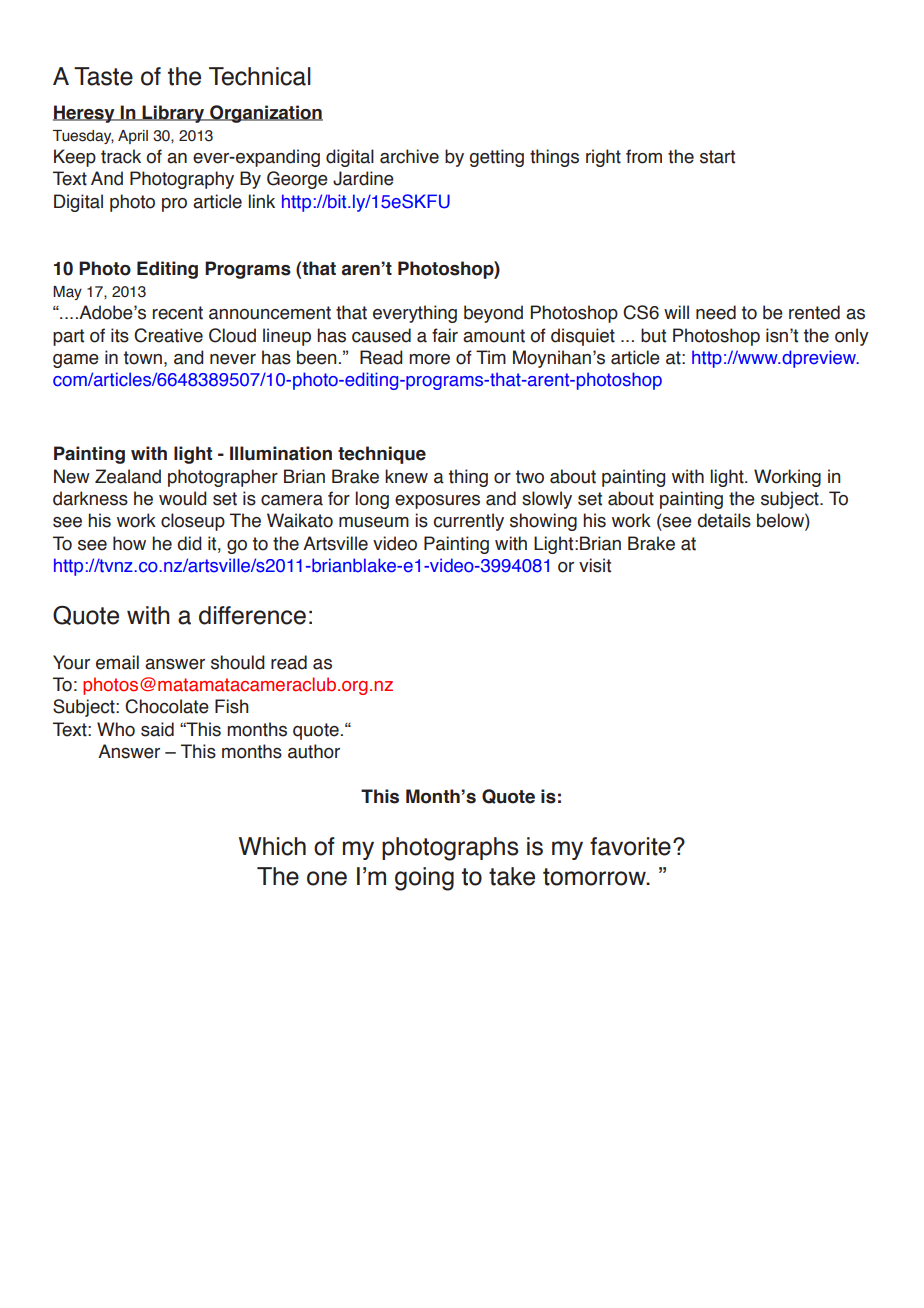  What do you see at coordinates (424, 879) in the screenshot?
I see `going` at bounding box center [424, 879].
